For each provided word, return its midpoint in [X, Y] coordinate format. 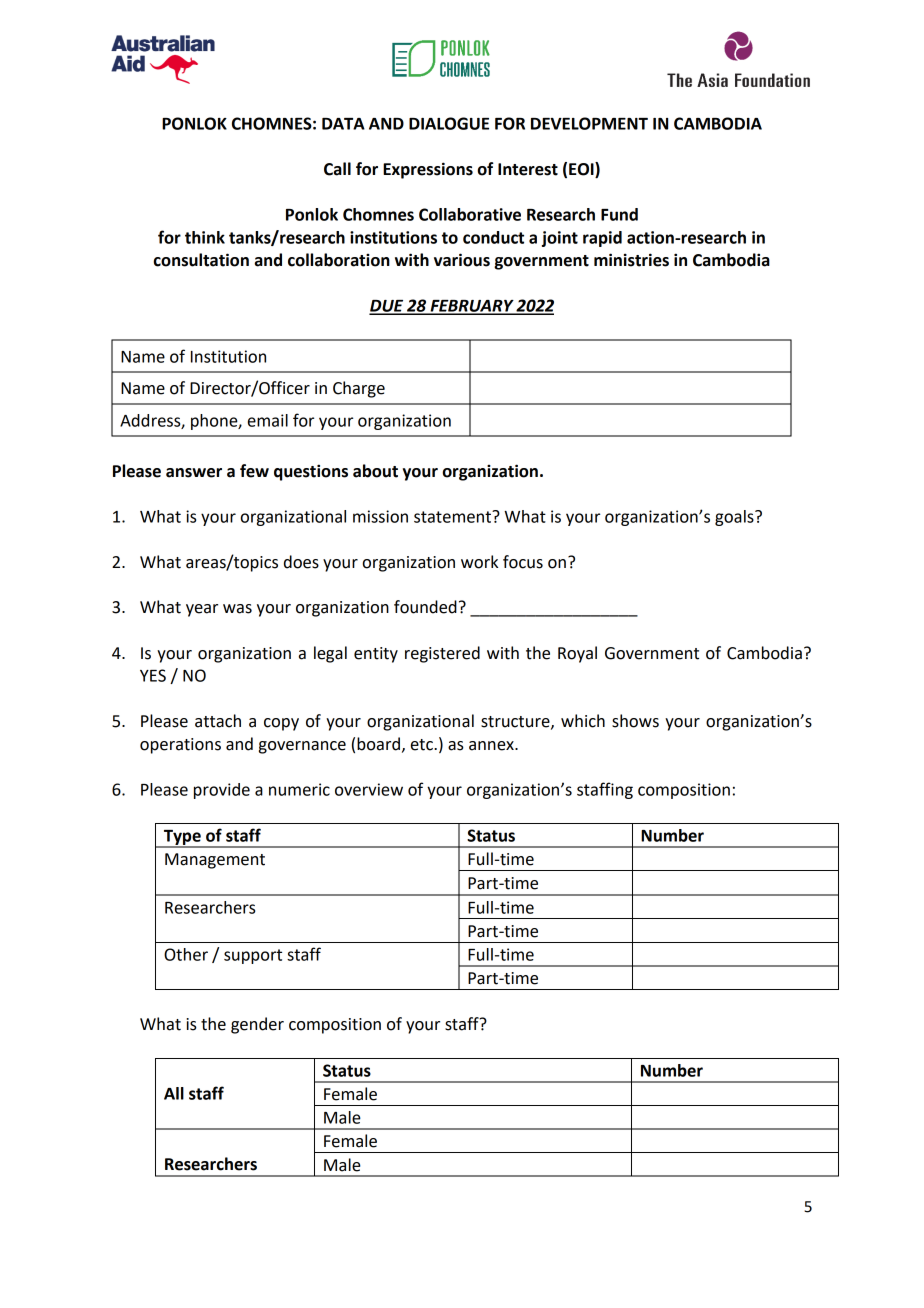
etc [423, 745]
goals [735, 518]
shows [635, 721]
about [375, 471]
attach [218, 721]
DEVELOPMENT [589, 123]
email [268, 420]
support [253, 956]
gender [257, 1025]
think [205, 237]
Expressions [428, 170]
